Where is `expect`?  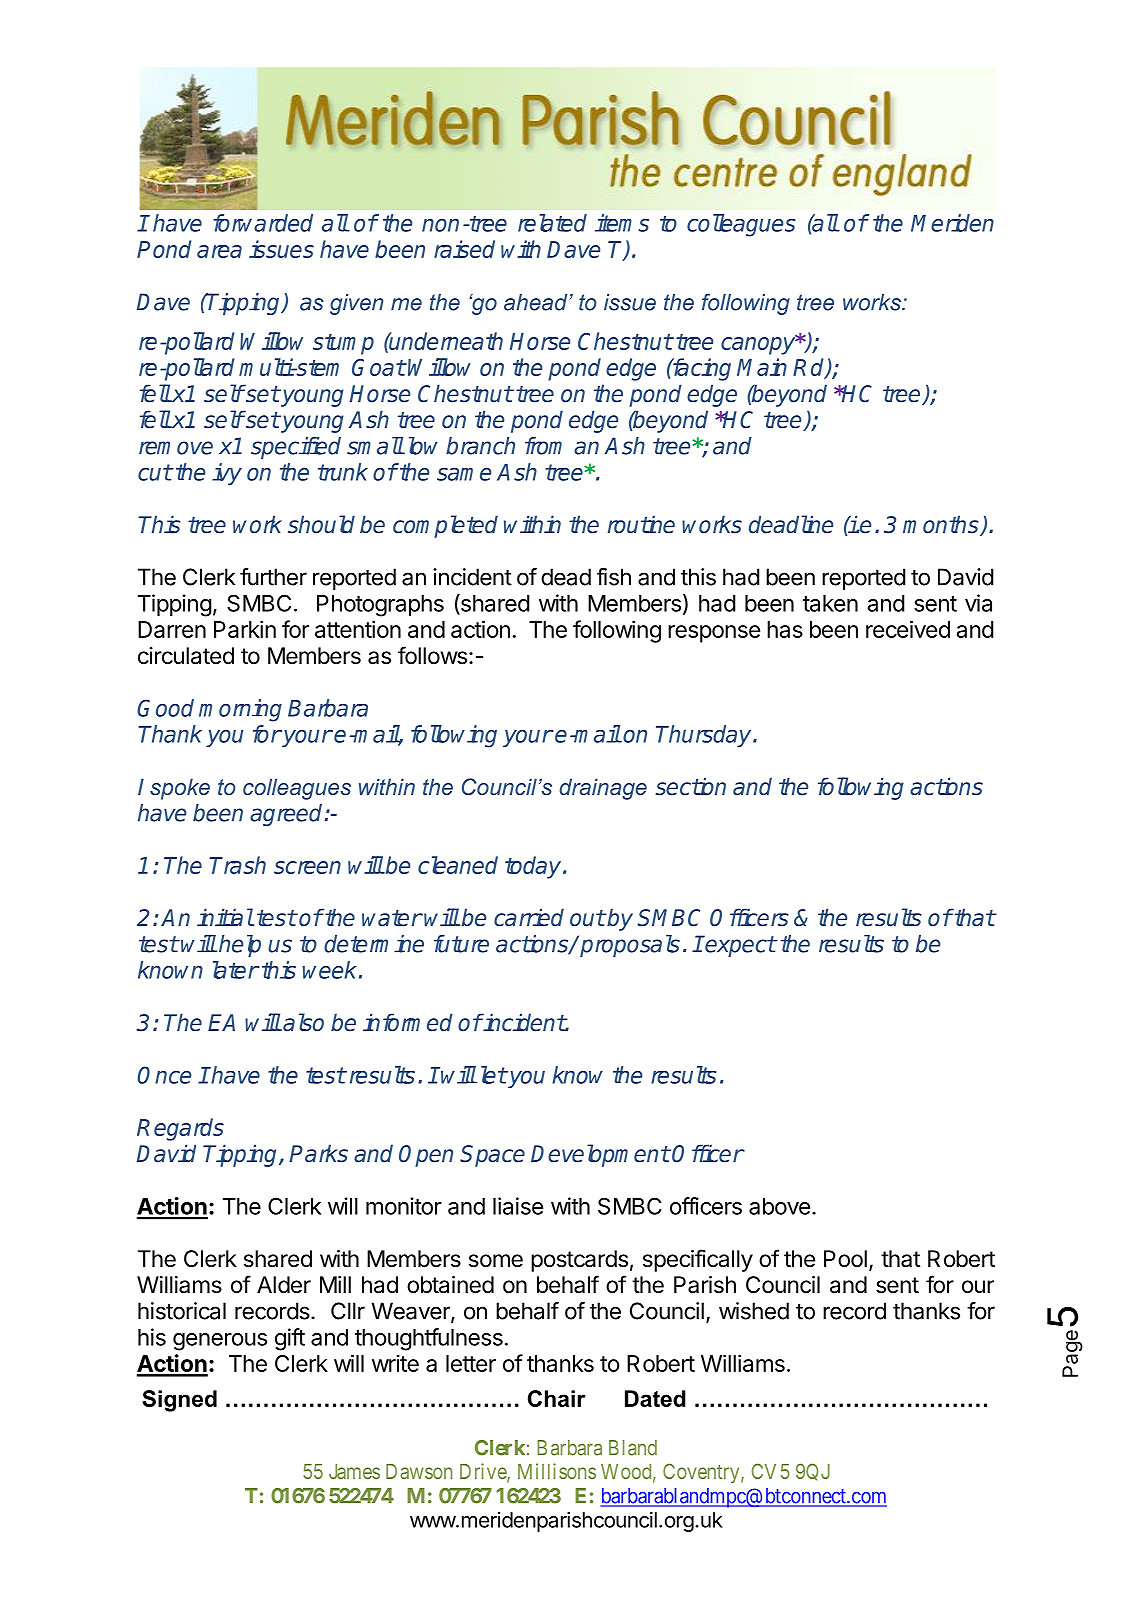
expect is located at coordinates (740, 946).
